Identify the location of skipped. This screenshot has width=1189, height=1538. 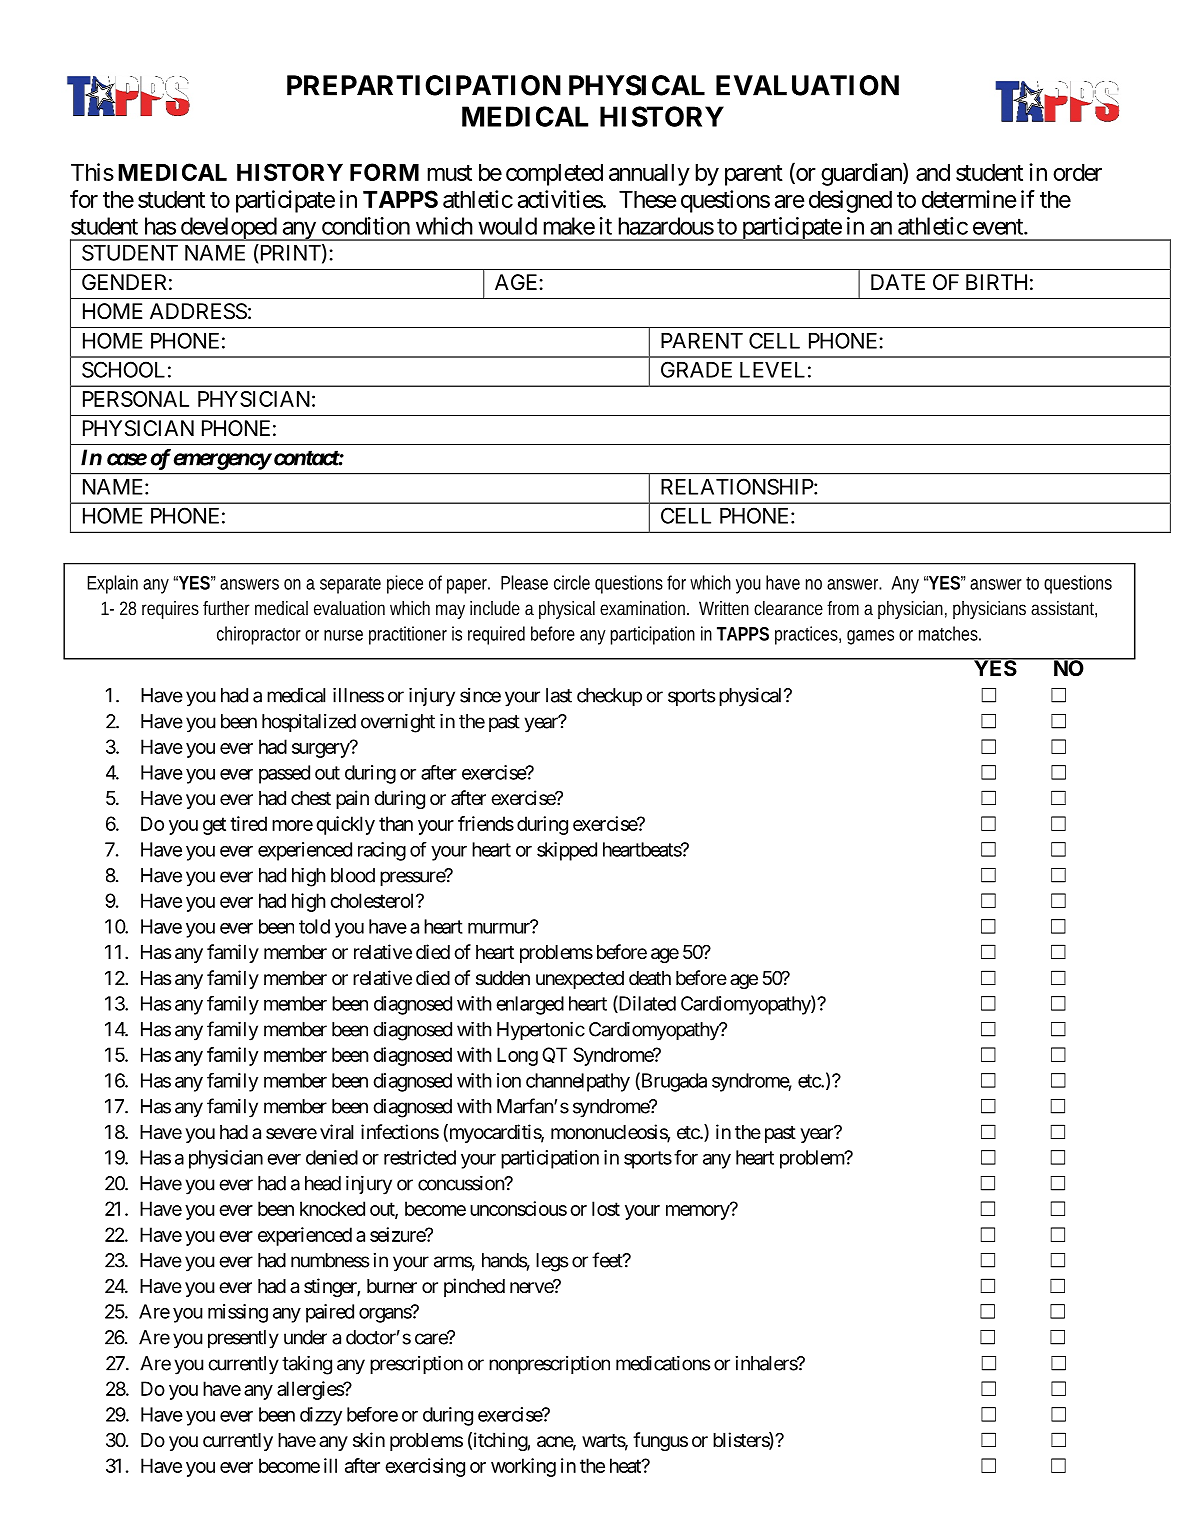
(567, 851).
